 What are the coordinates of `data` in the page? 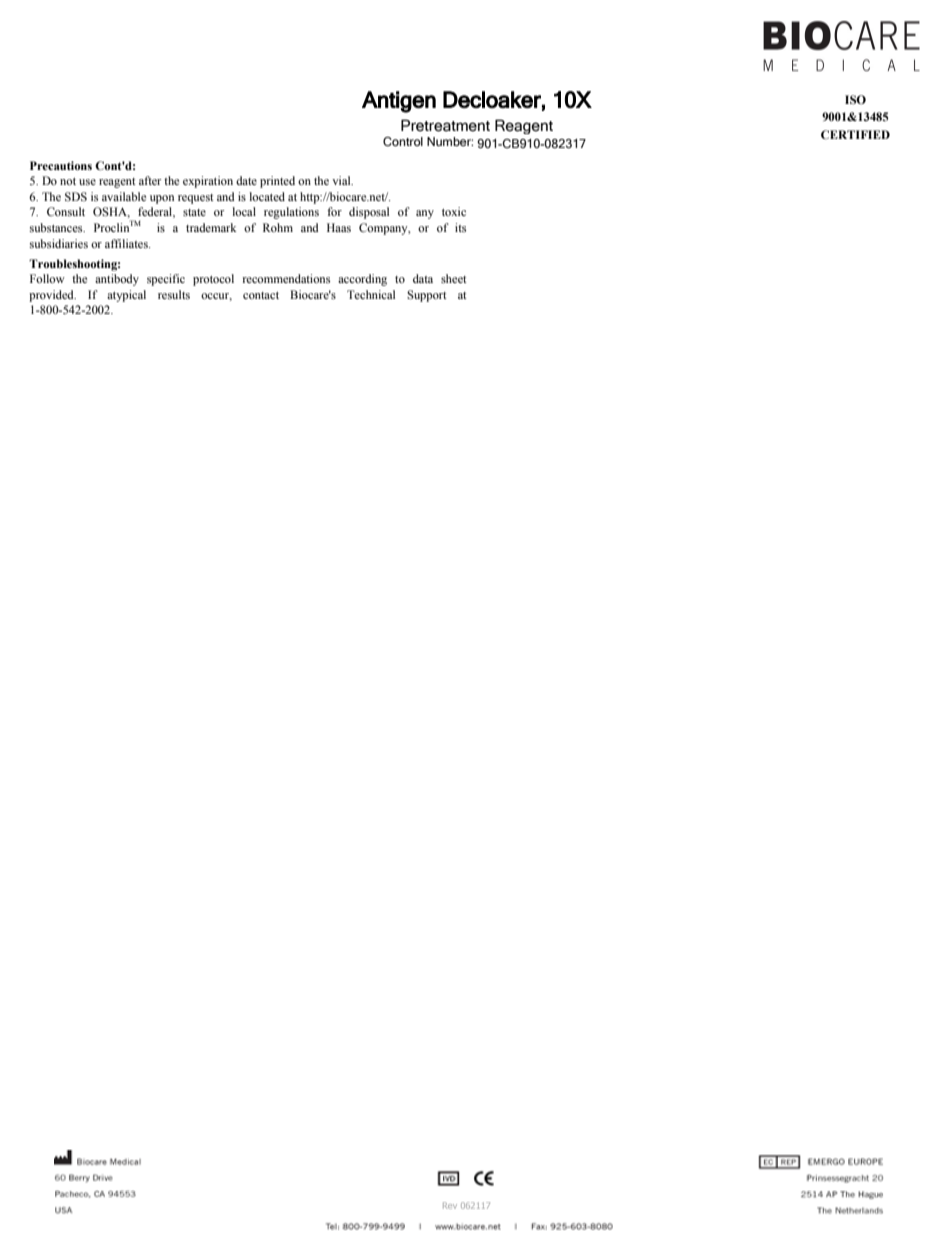 It's located at (423, 278).
